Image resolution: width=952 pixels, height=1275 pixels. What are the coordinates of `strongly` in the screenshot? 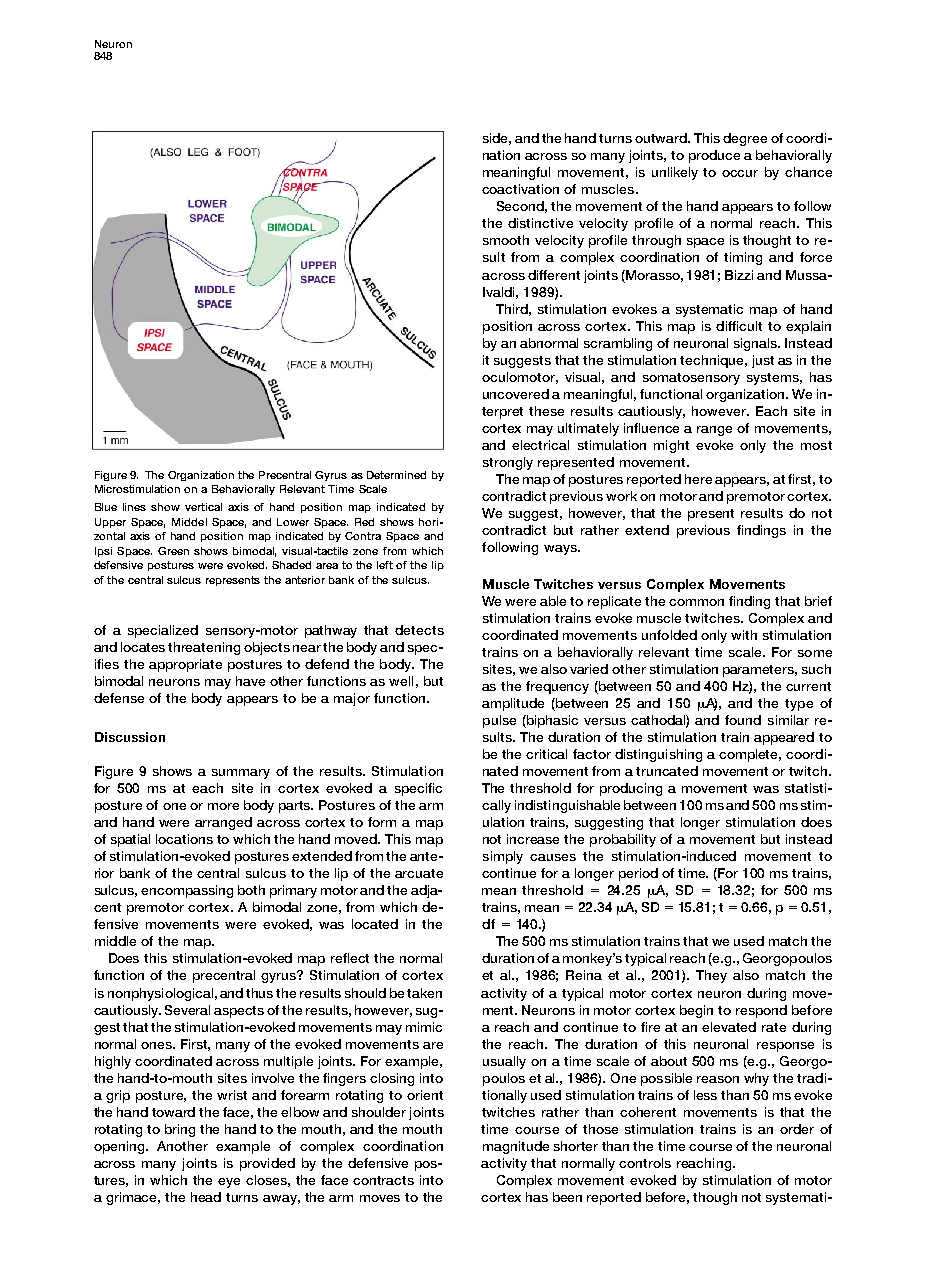 It's located at (508, 463).
